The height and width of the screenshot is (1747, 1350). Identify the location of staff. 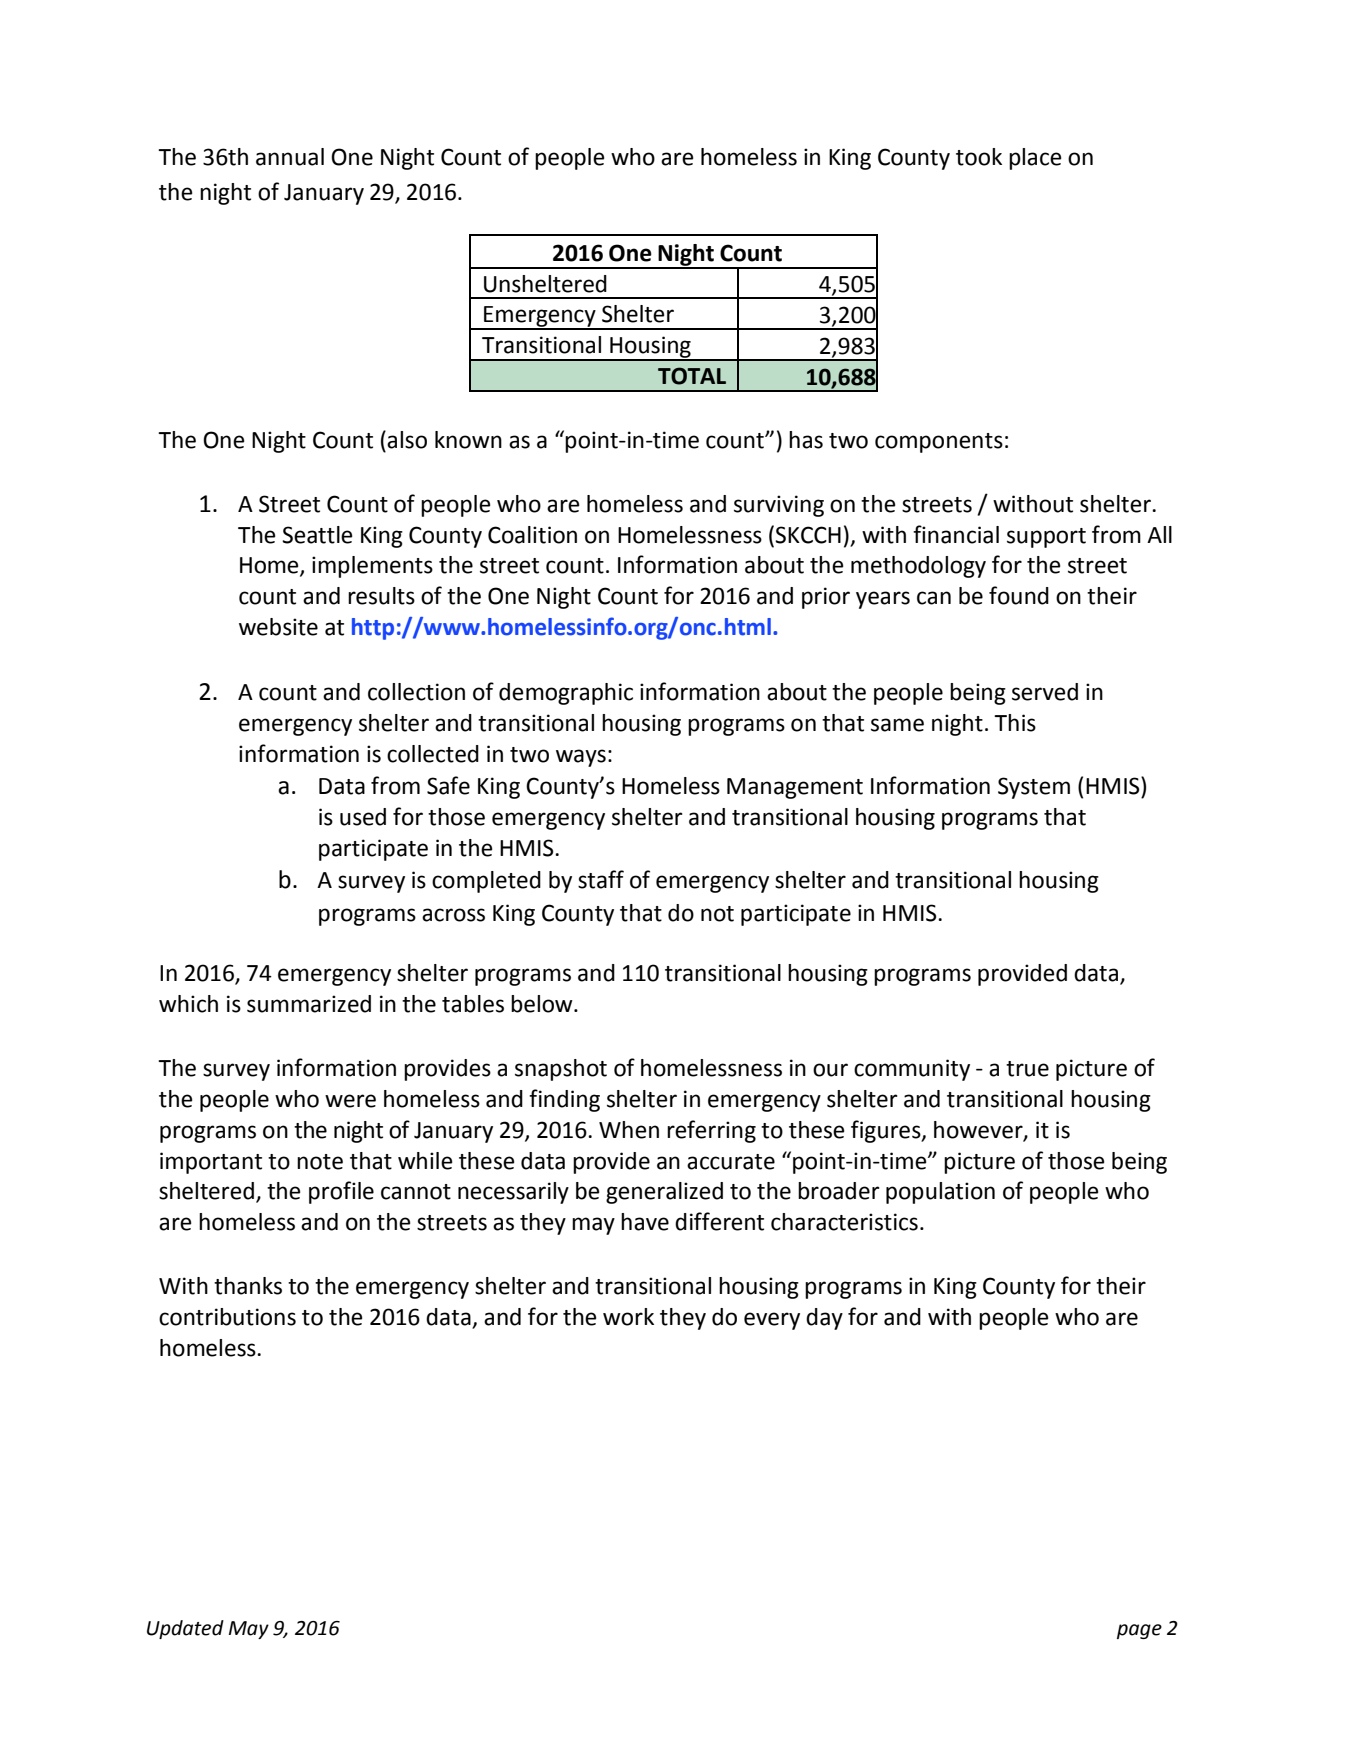
(601, 879).
